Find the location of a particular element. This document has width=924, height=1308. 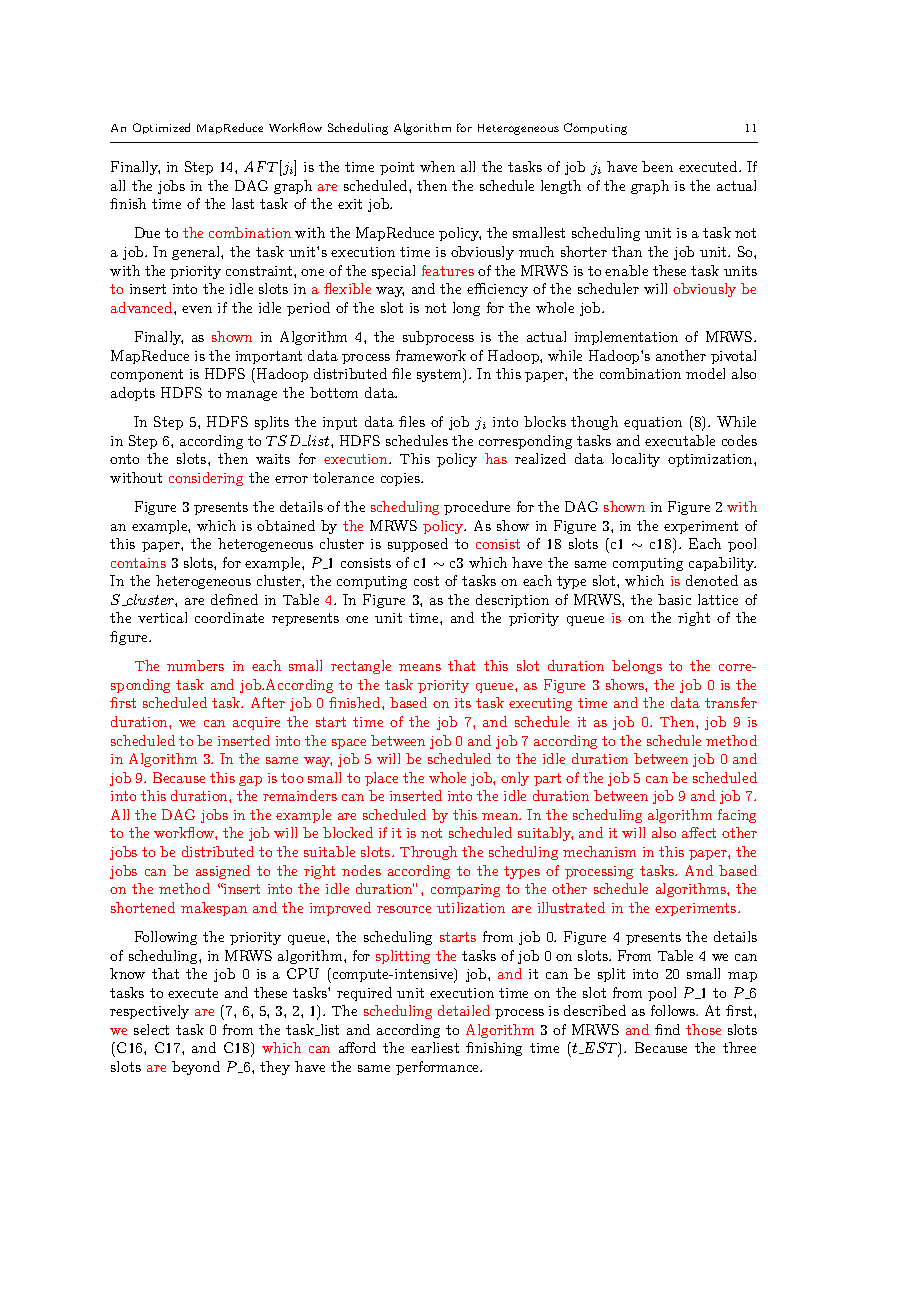

locality is located at coordinates (636, 460).
